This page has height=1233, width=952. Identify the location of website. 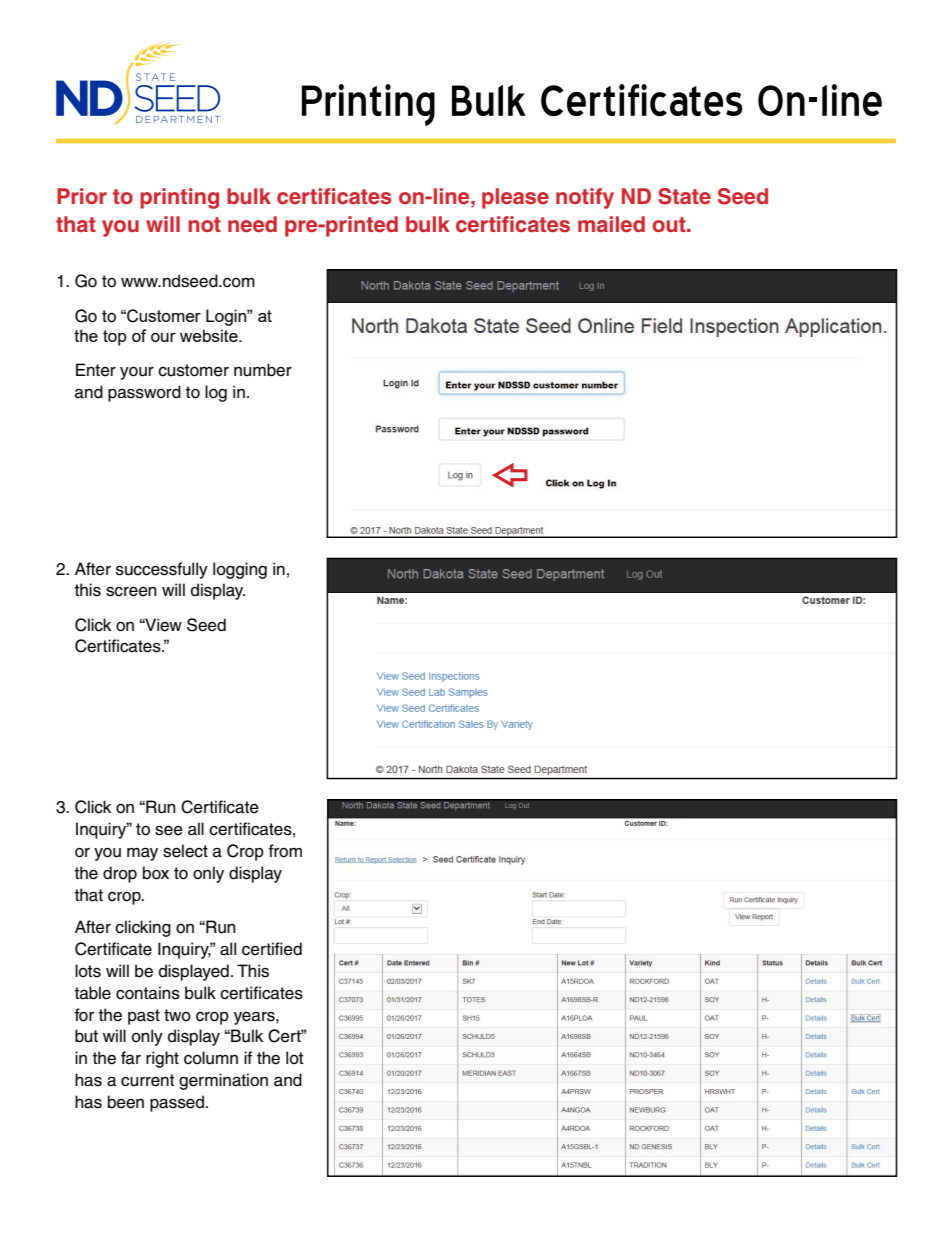
(210, 335).
